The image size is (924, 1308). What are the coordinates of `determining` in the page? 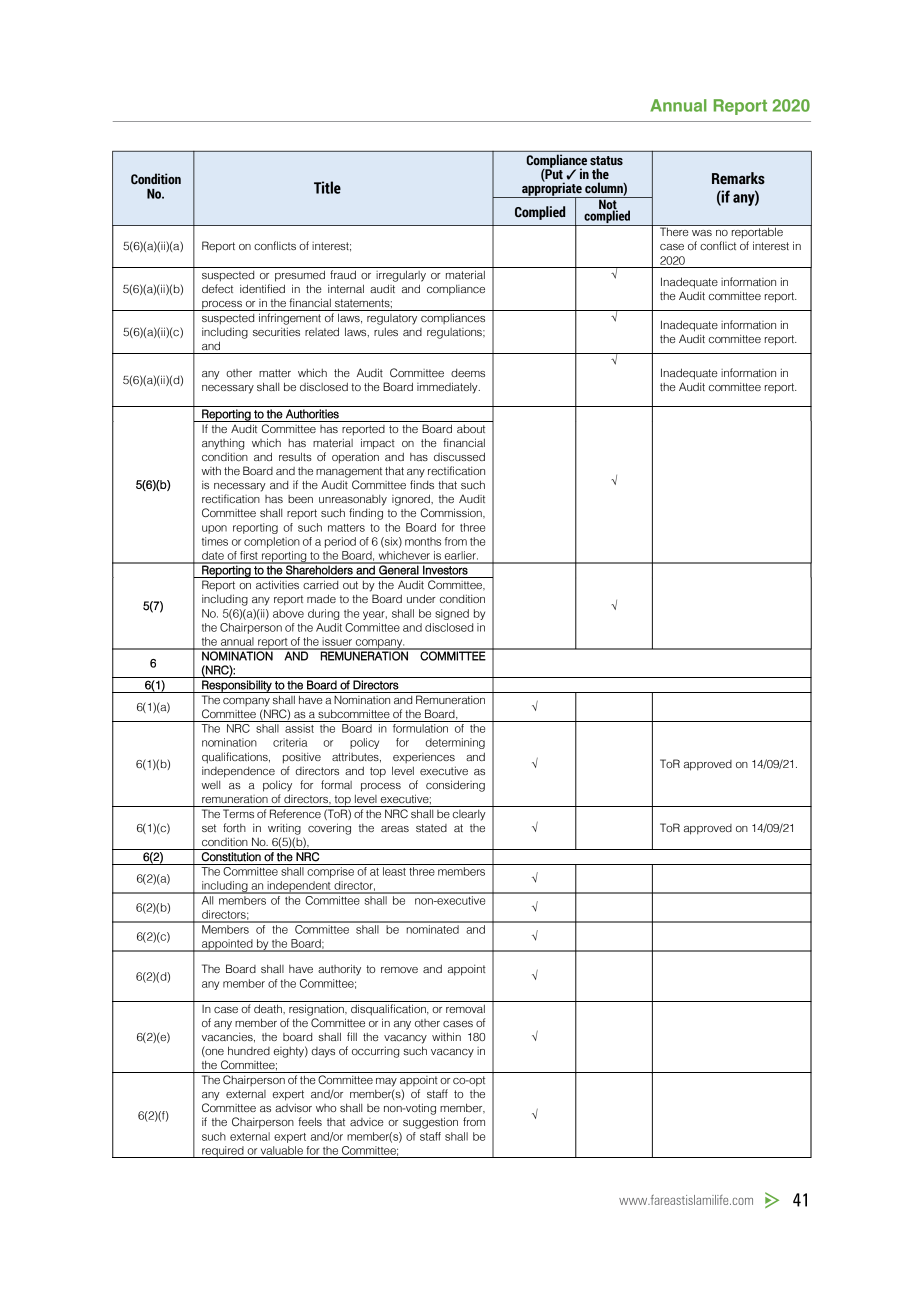 It's located at (455, 743).
